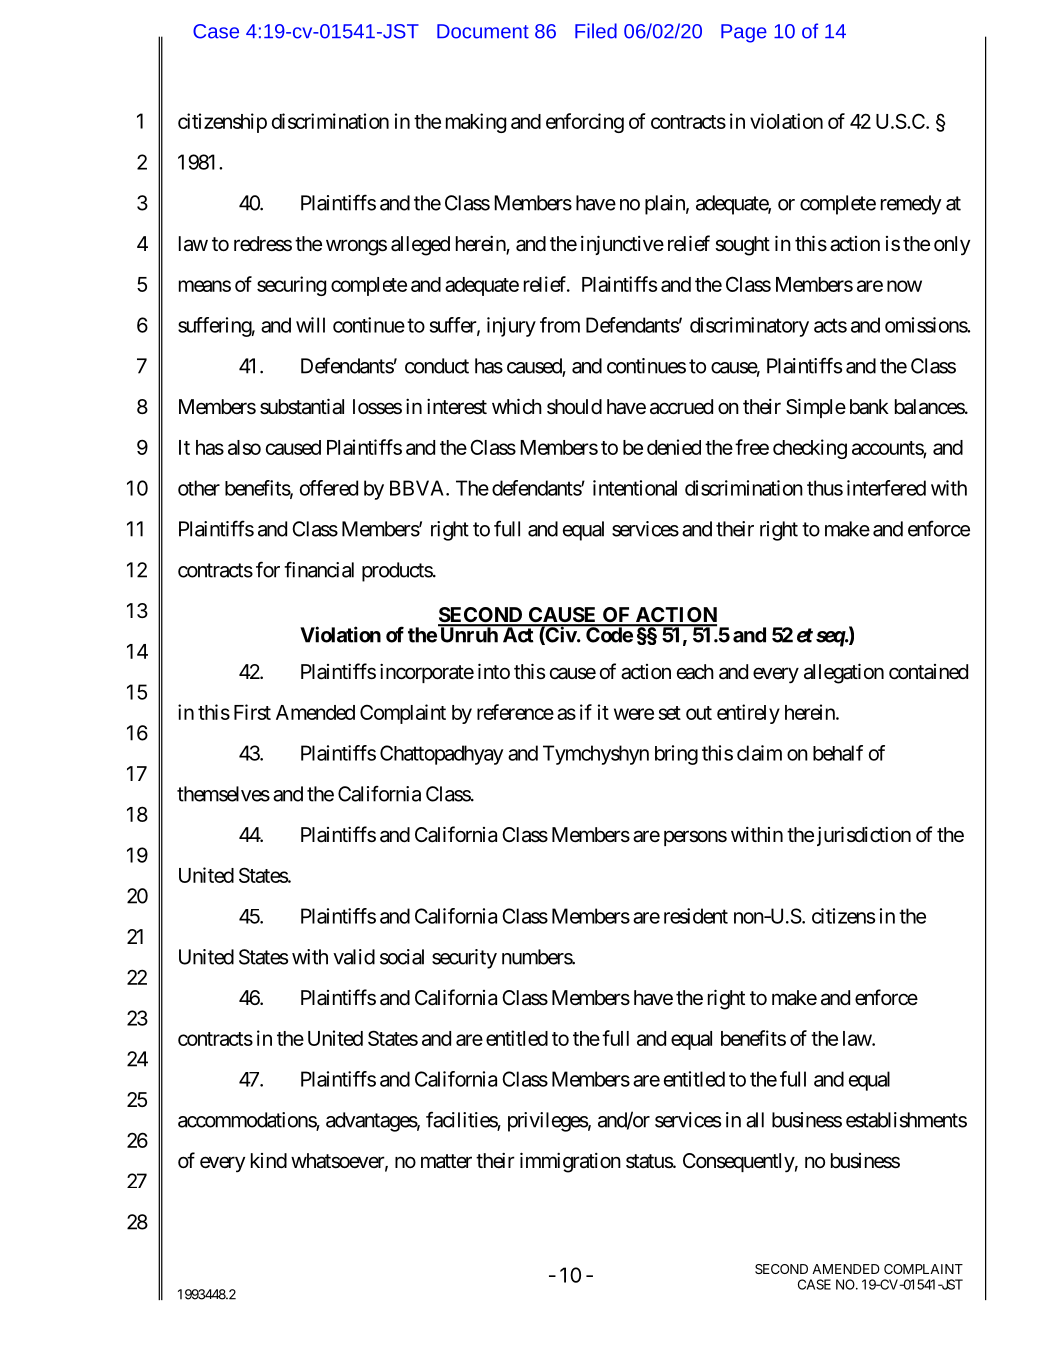 This screenshot has width=1039, height=1345. Describe the element at coordinates (844, 673) in the screenshot. I see `allegation` at that location.
